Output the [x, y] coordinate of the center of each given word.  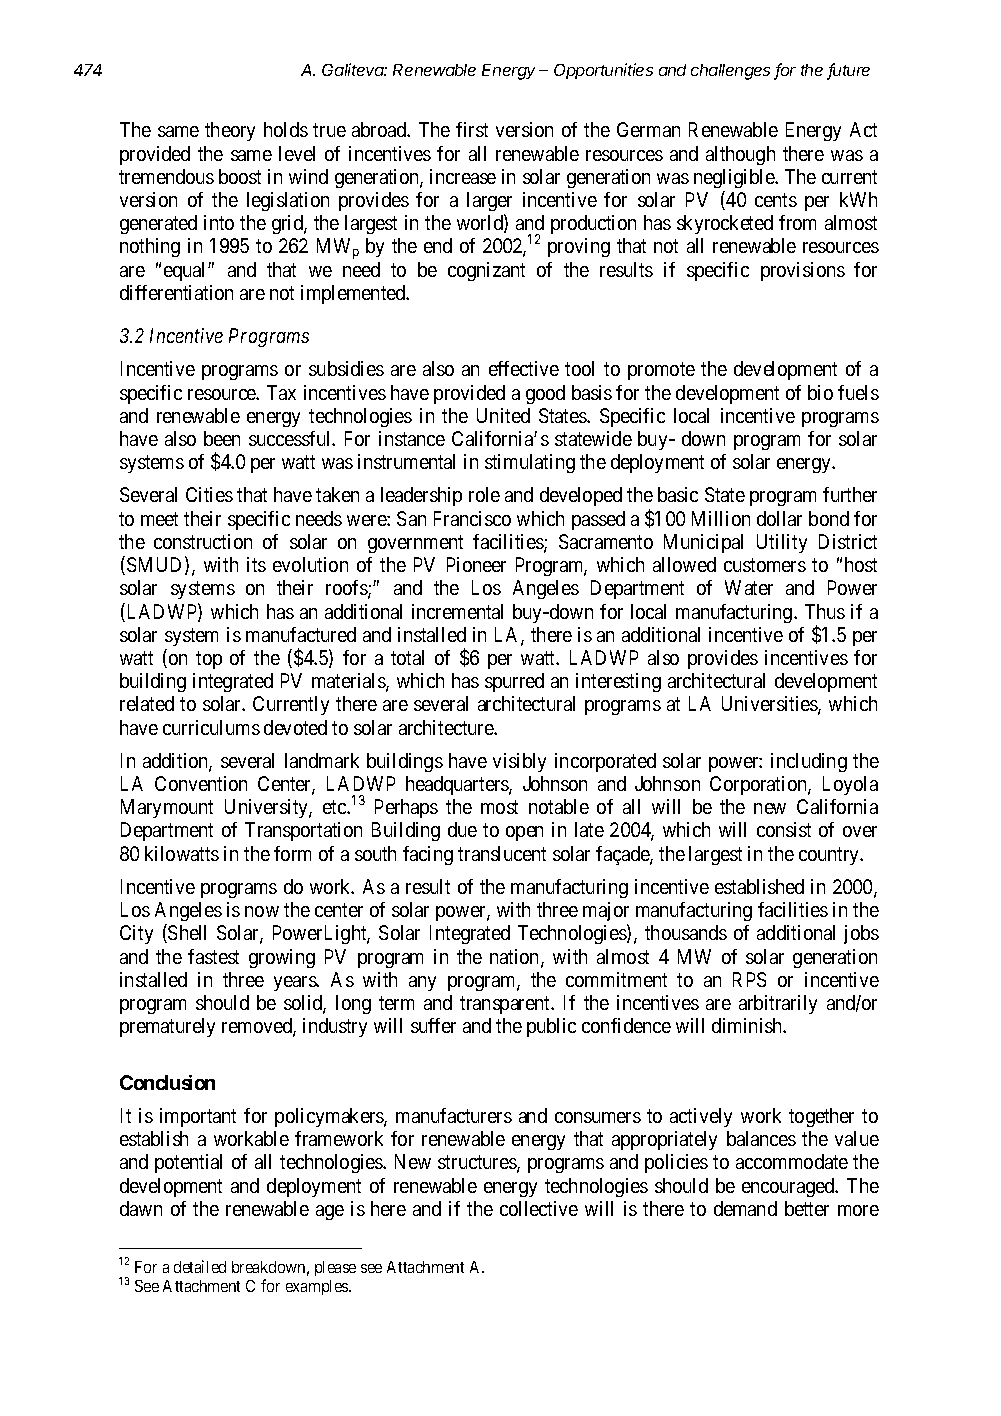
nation [516, 958]
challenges [730, 72]
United [503, 415]
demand [745, 1208]
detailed [200, 1266]
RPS [749, 979]
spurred [514, 682]
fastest [213, 956]
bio [820, 392]
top [209, 660]
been [222, 438]
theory [230, 131]
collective [539, 1208]
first [472, 129]
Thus [825, 611]
